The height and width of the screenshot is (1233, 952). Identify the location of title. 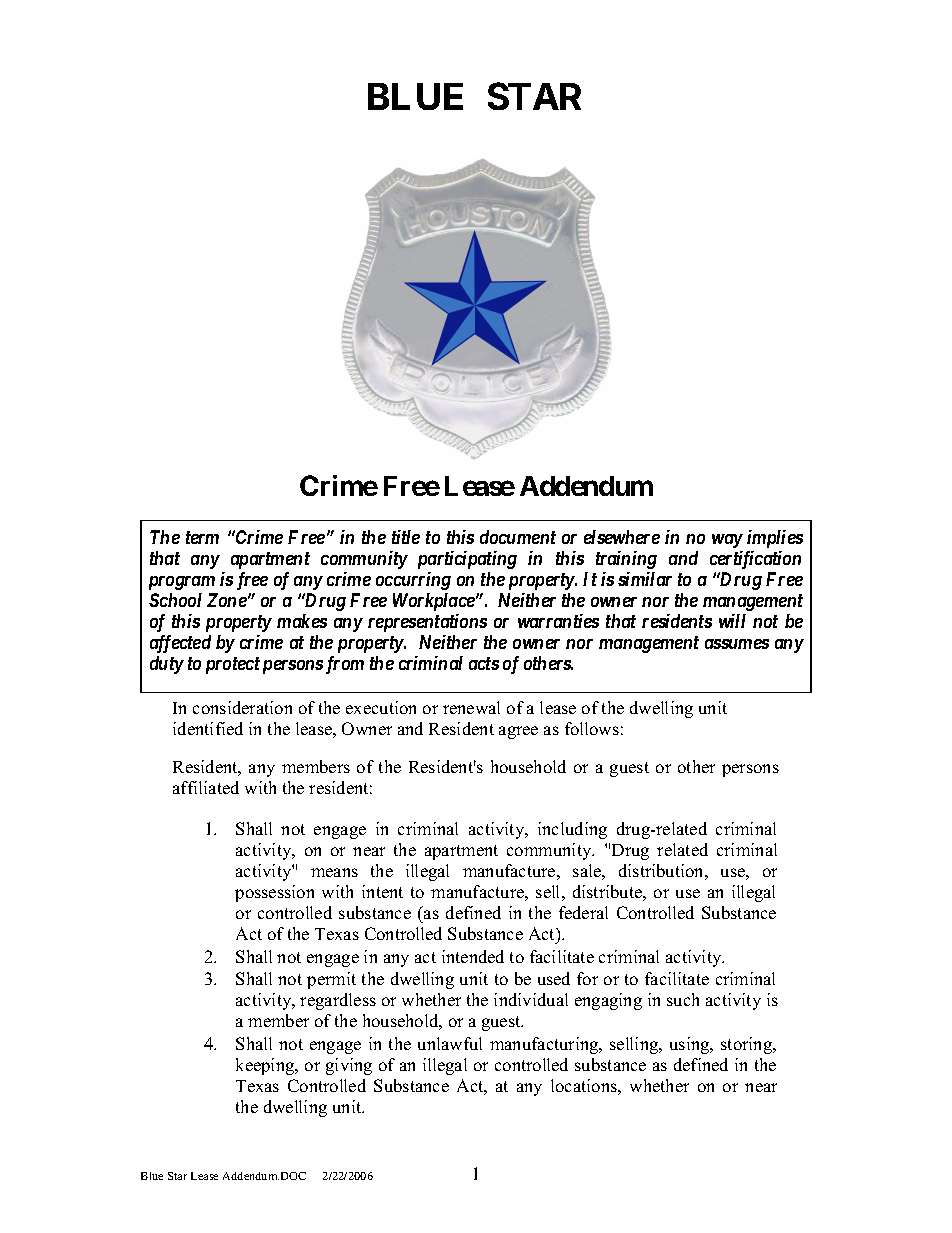
(406, 537).
